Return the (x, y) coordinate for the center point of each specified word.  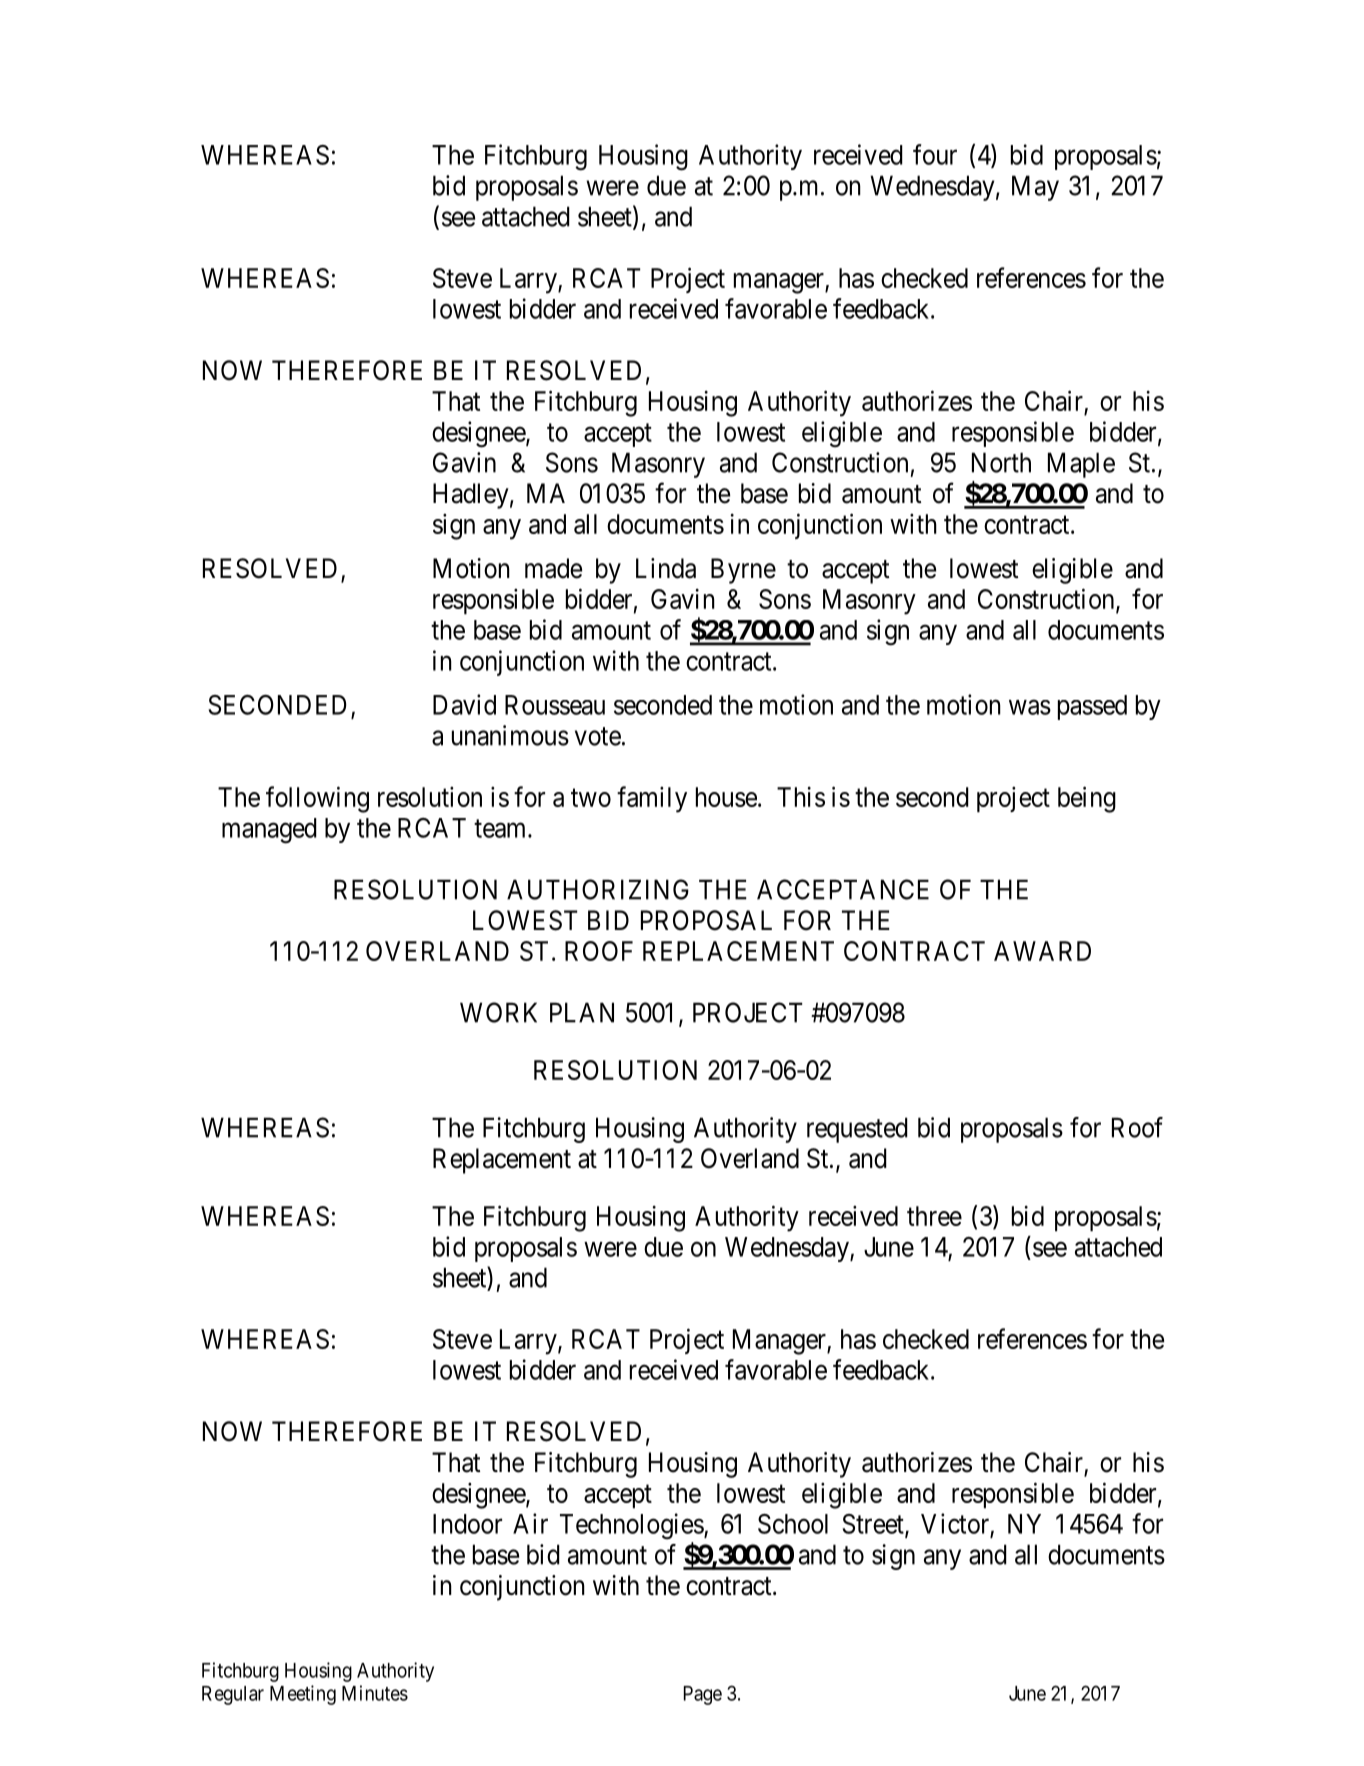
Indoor (467, 1524)
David (464, 704)
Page (703, 1695)
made (553, 568)
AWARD (1042, 951)
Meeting (303, 1695)
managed (269, 831)
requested (857, 1130)
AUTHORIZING (598, 889)
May (1035, 188)
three (934, 1216)
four (935, 154)
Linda (666, 568)
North (1001, 462)
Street (874, 1525)
